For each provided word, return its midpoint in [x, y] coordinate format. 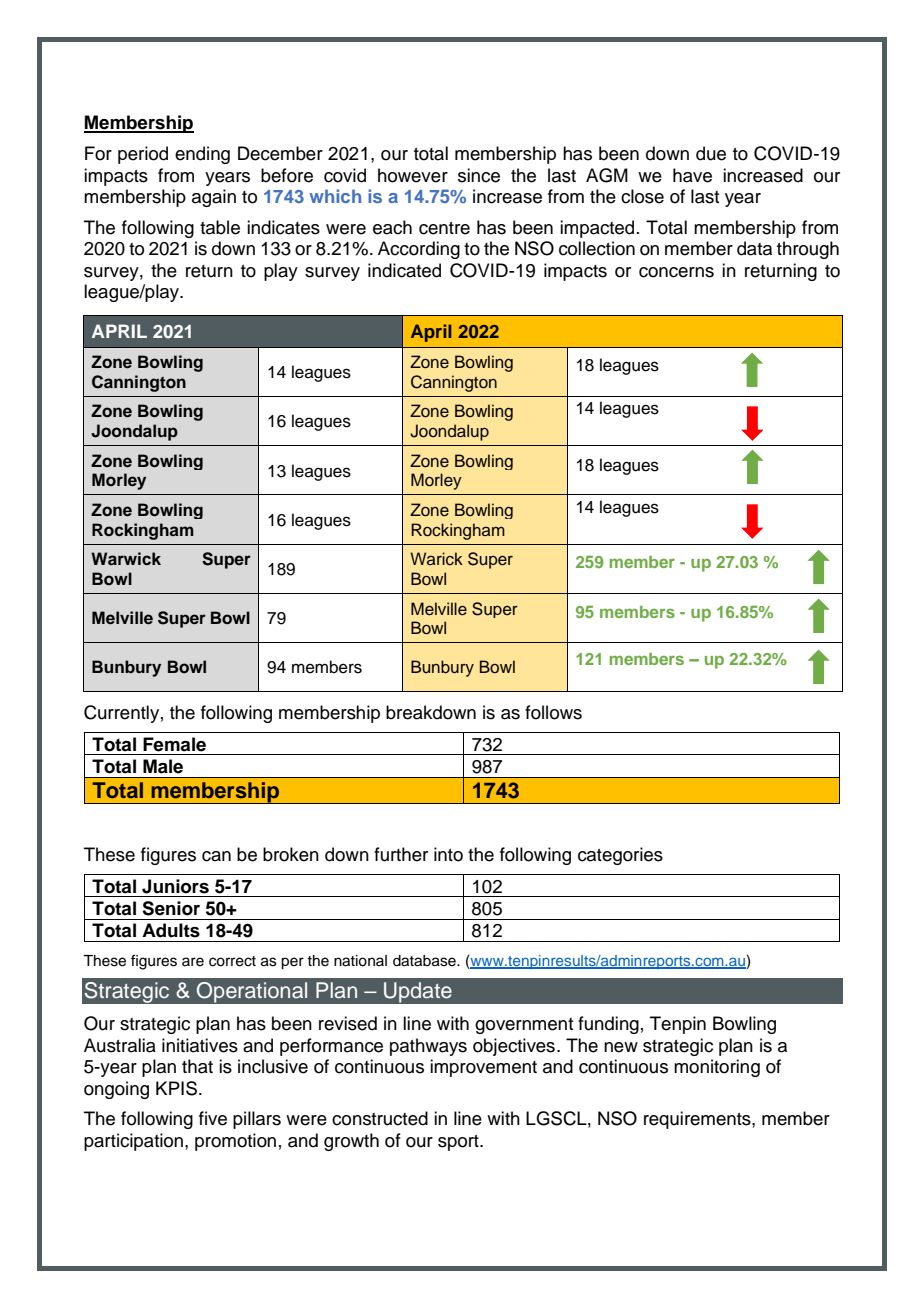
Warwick [126, 558]
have [692, 175]
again [214, 198]
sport [459, 1143]
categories [620, 856]
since [479, 175]
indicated [404, 270]
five [213, 1118]
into [448, 854]
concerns [676, 272]
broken [291, 854]
